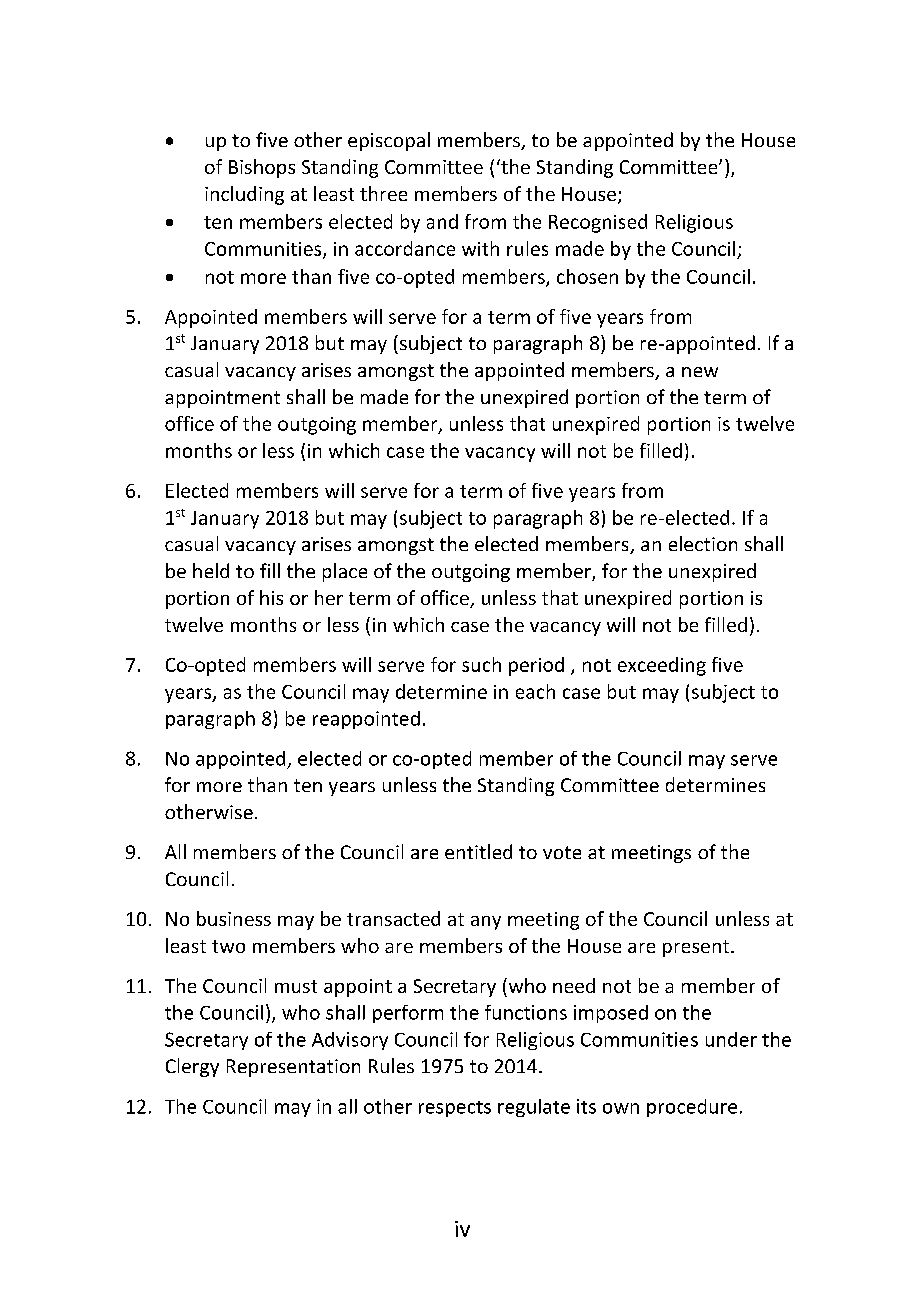 This screenshot has height=1308, width=924. I want to click on Clergy, so click(192, 1067).
